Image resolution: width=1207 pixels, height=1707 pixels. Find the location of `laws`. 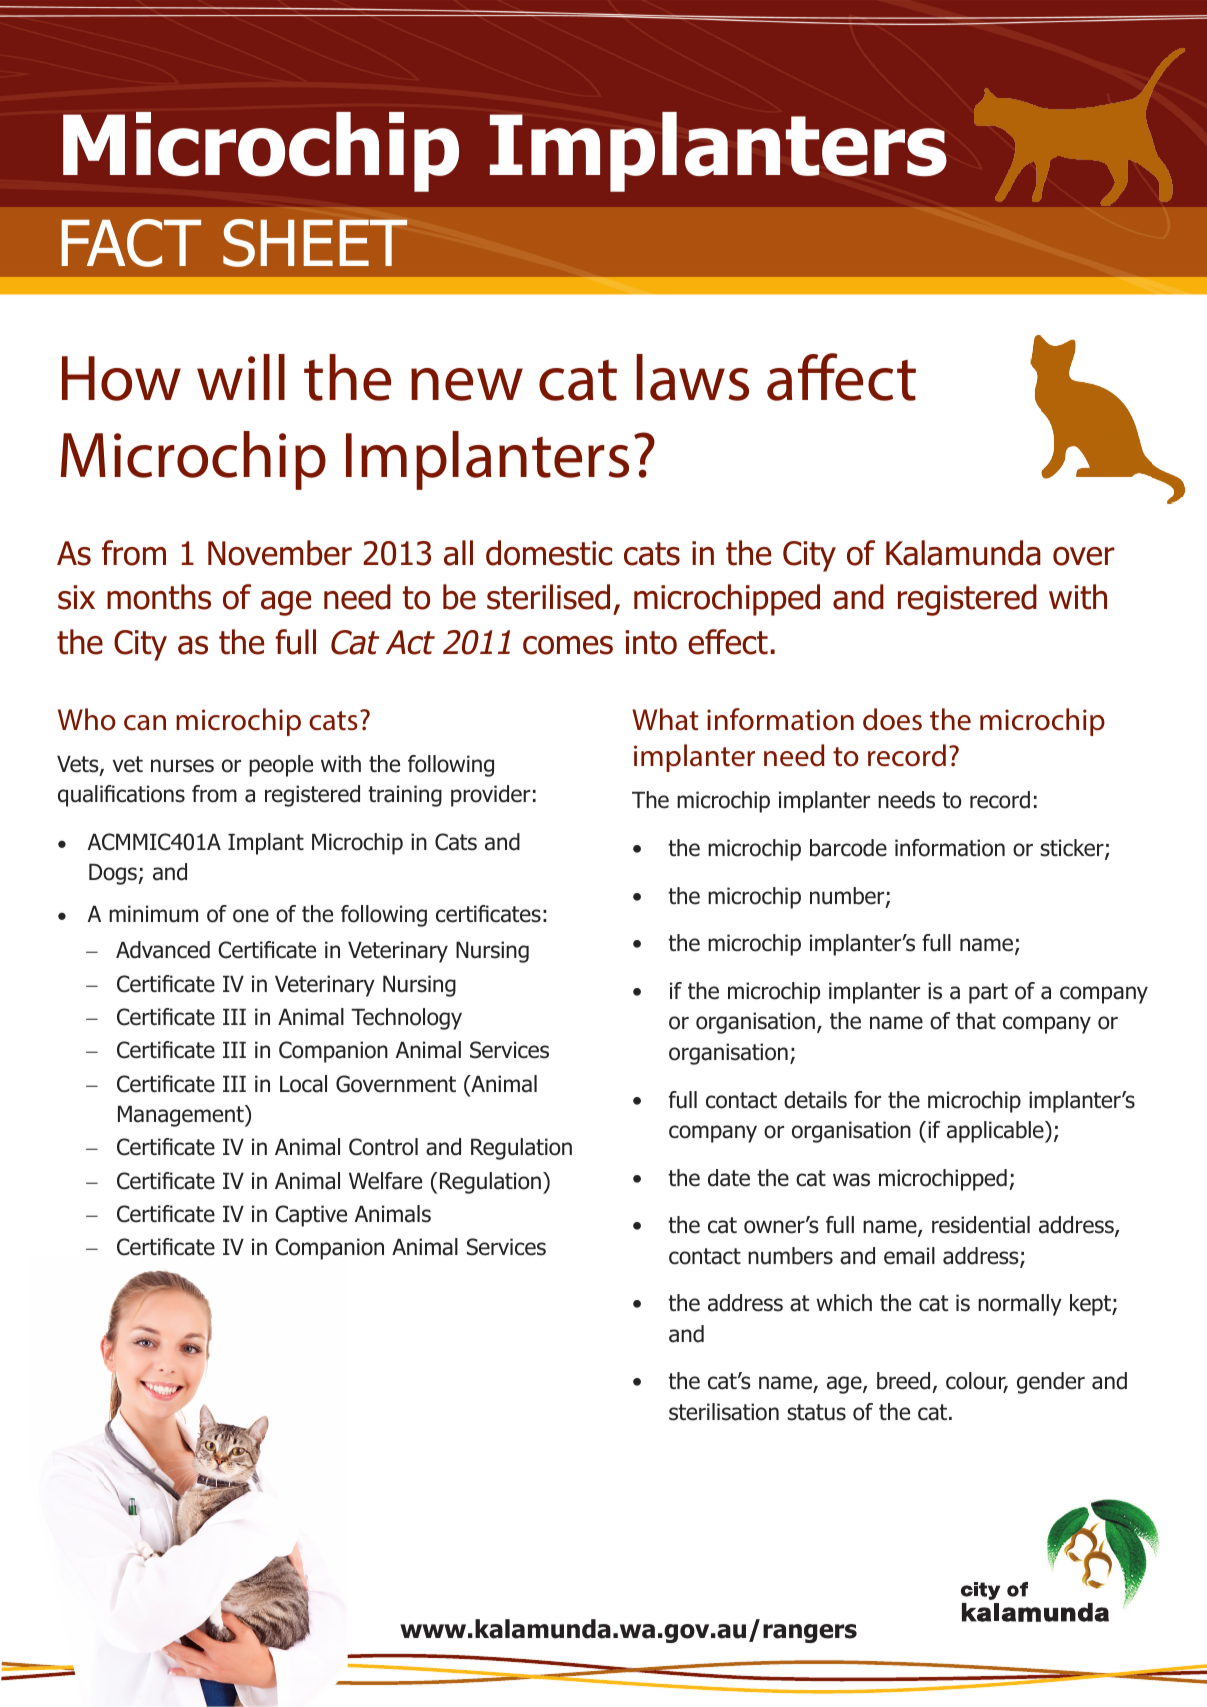

laws is located at coordinates (692, 377).
